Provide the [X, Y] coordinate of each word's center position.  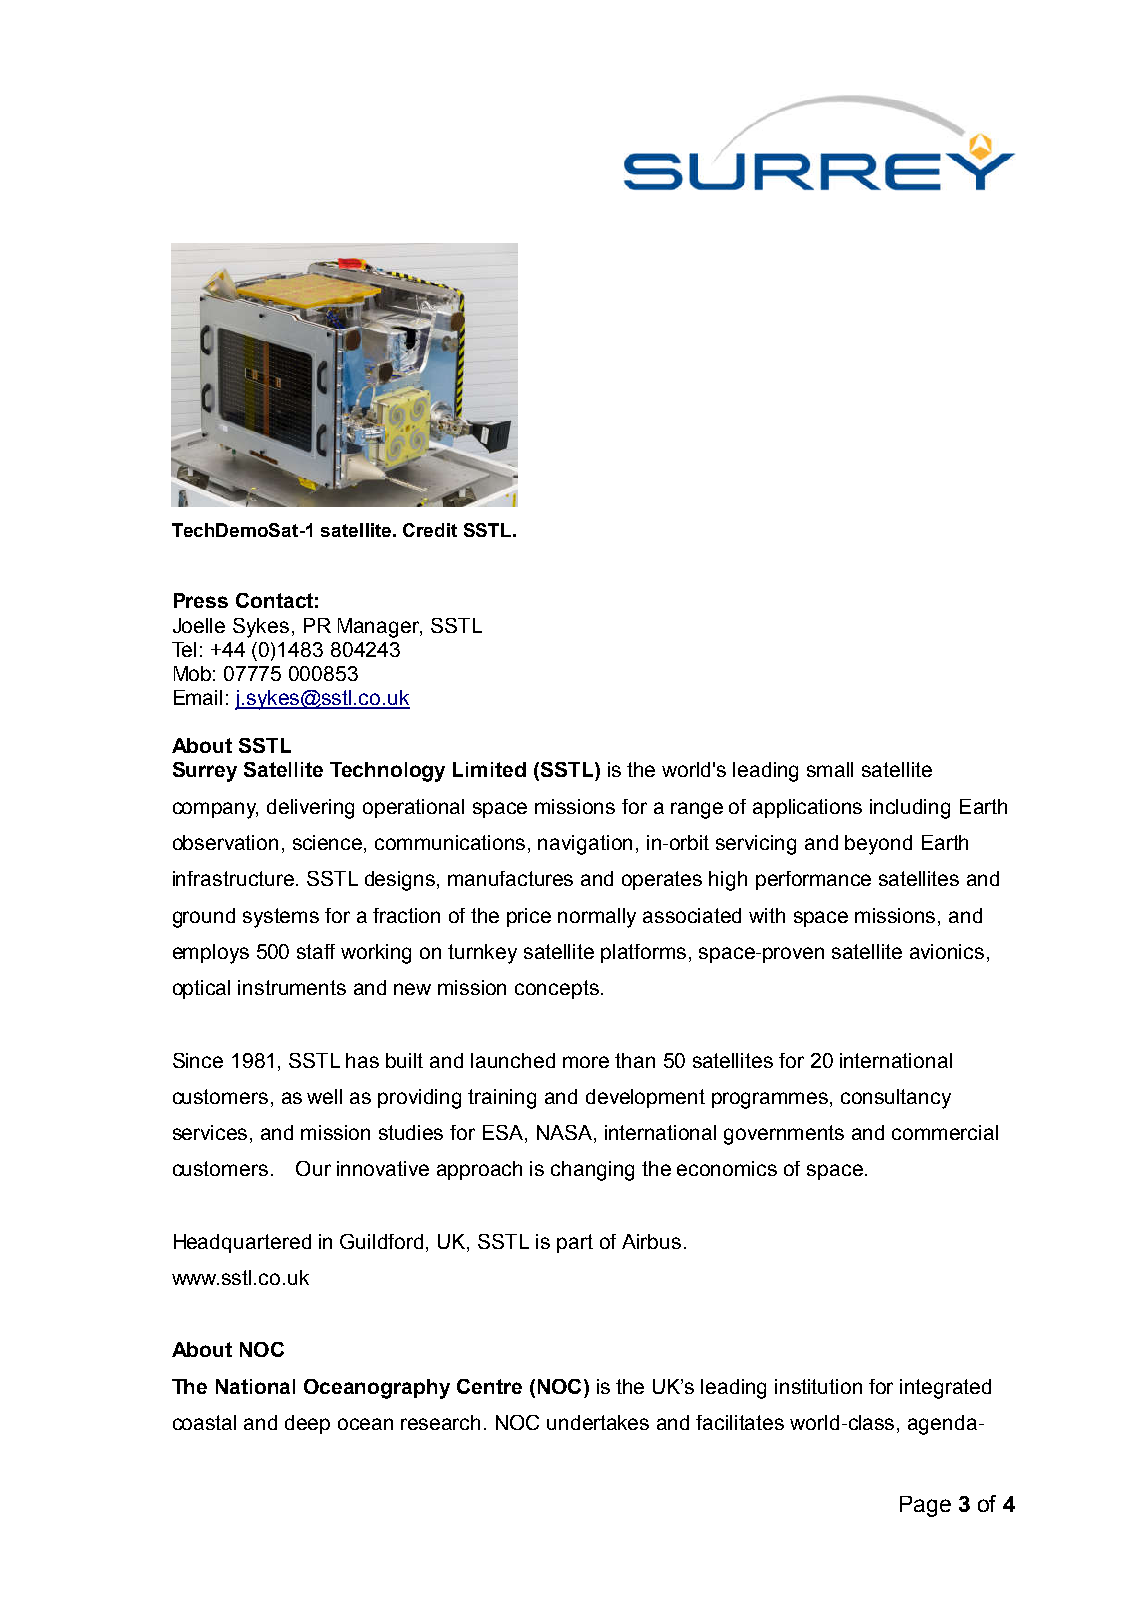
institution [818, 1386]
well [324, 1096]
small [830, 769]
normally [597, 918]
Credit [430, 530]
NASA [566, 1134]
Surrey [205, 772]
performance [813, 880]
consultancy [896, 1099]
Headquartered [242, 1243]
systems [281, 918]
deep [307, 1424]
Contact [274, 600]
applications [807, 808]
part [575, 1243]
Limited [489, 769]
